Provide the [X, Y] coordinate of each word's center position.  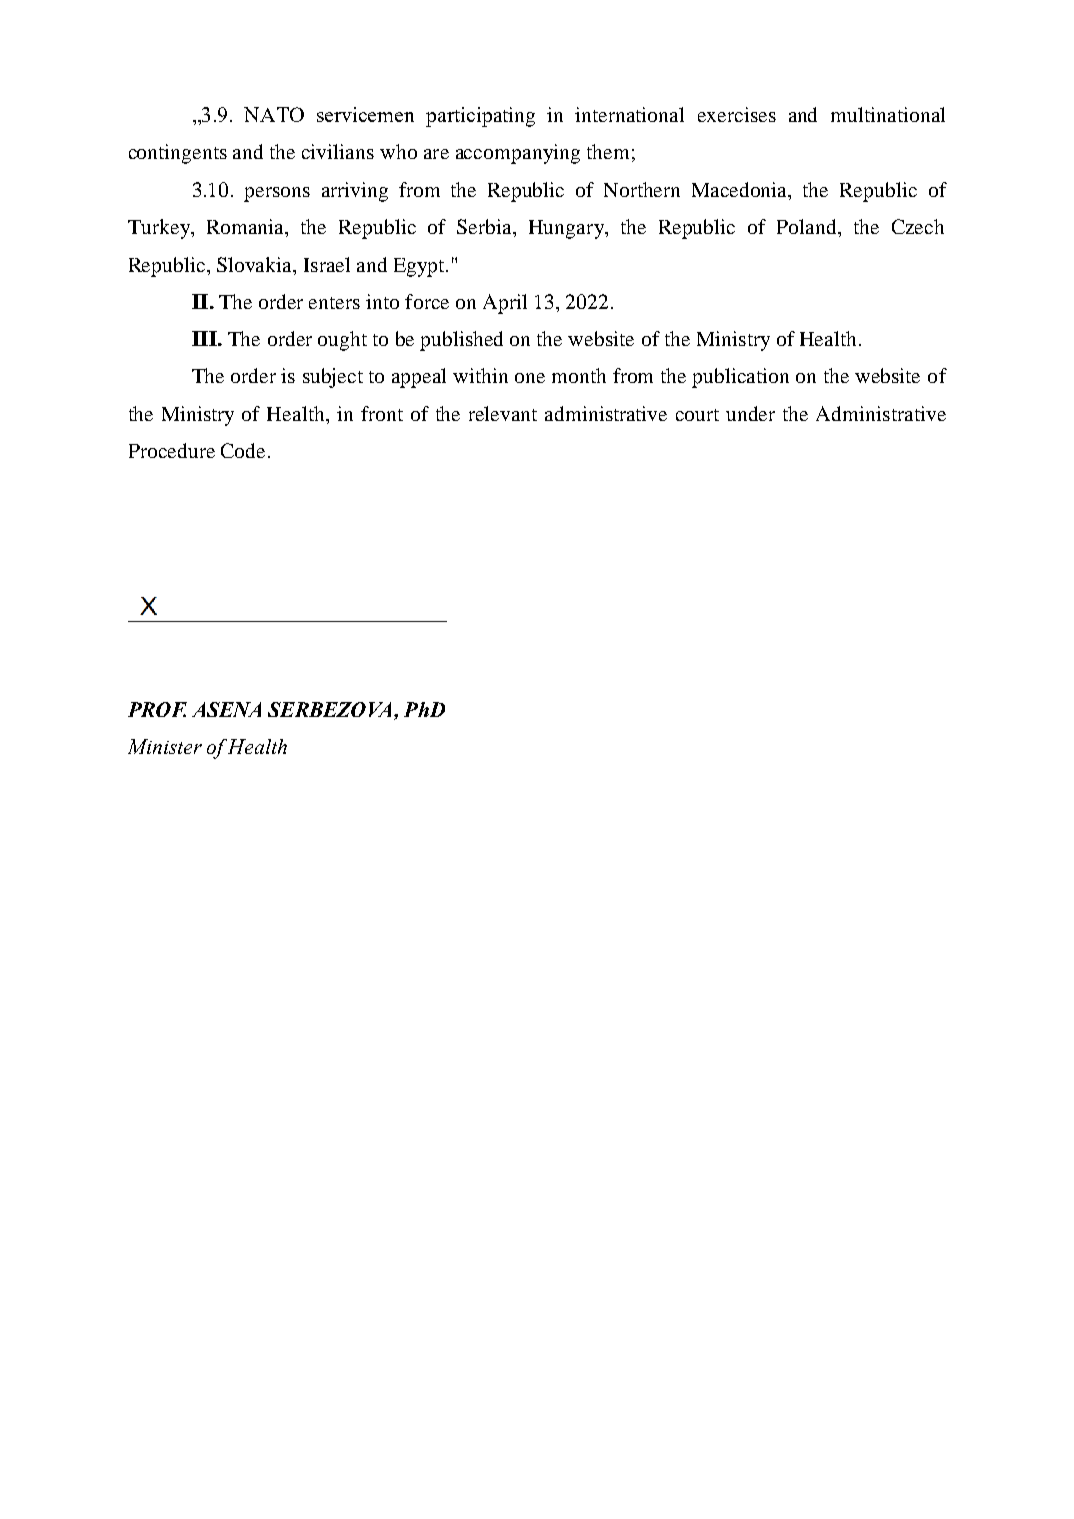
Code [245, 450]
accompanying [518, 154]
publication [740, 378]
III [205, 338]
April [505, 304]
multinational [888, 114]
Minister [165, 746]
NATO [274, 114]
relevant [503, 413]
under [750, 413]
